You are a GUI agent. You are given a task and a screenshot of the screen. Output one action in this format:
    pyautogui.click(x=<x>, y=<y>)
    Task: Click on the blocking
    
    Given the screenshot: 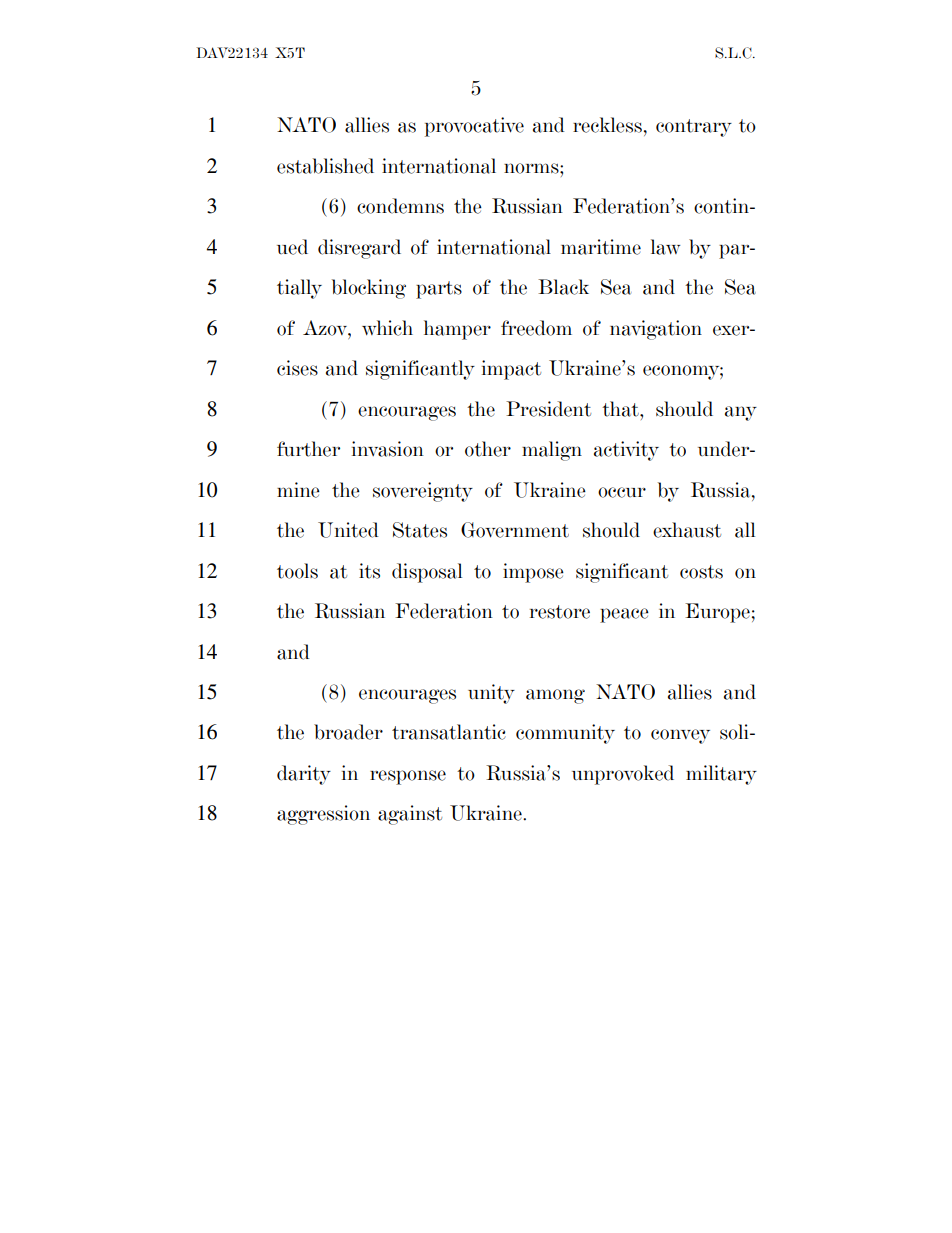 What is the action you would take?
    pyautogui.click(x=369, y=289)
